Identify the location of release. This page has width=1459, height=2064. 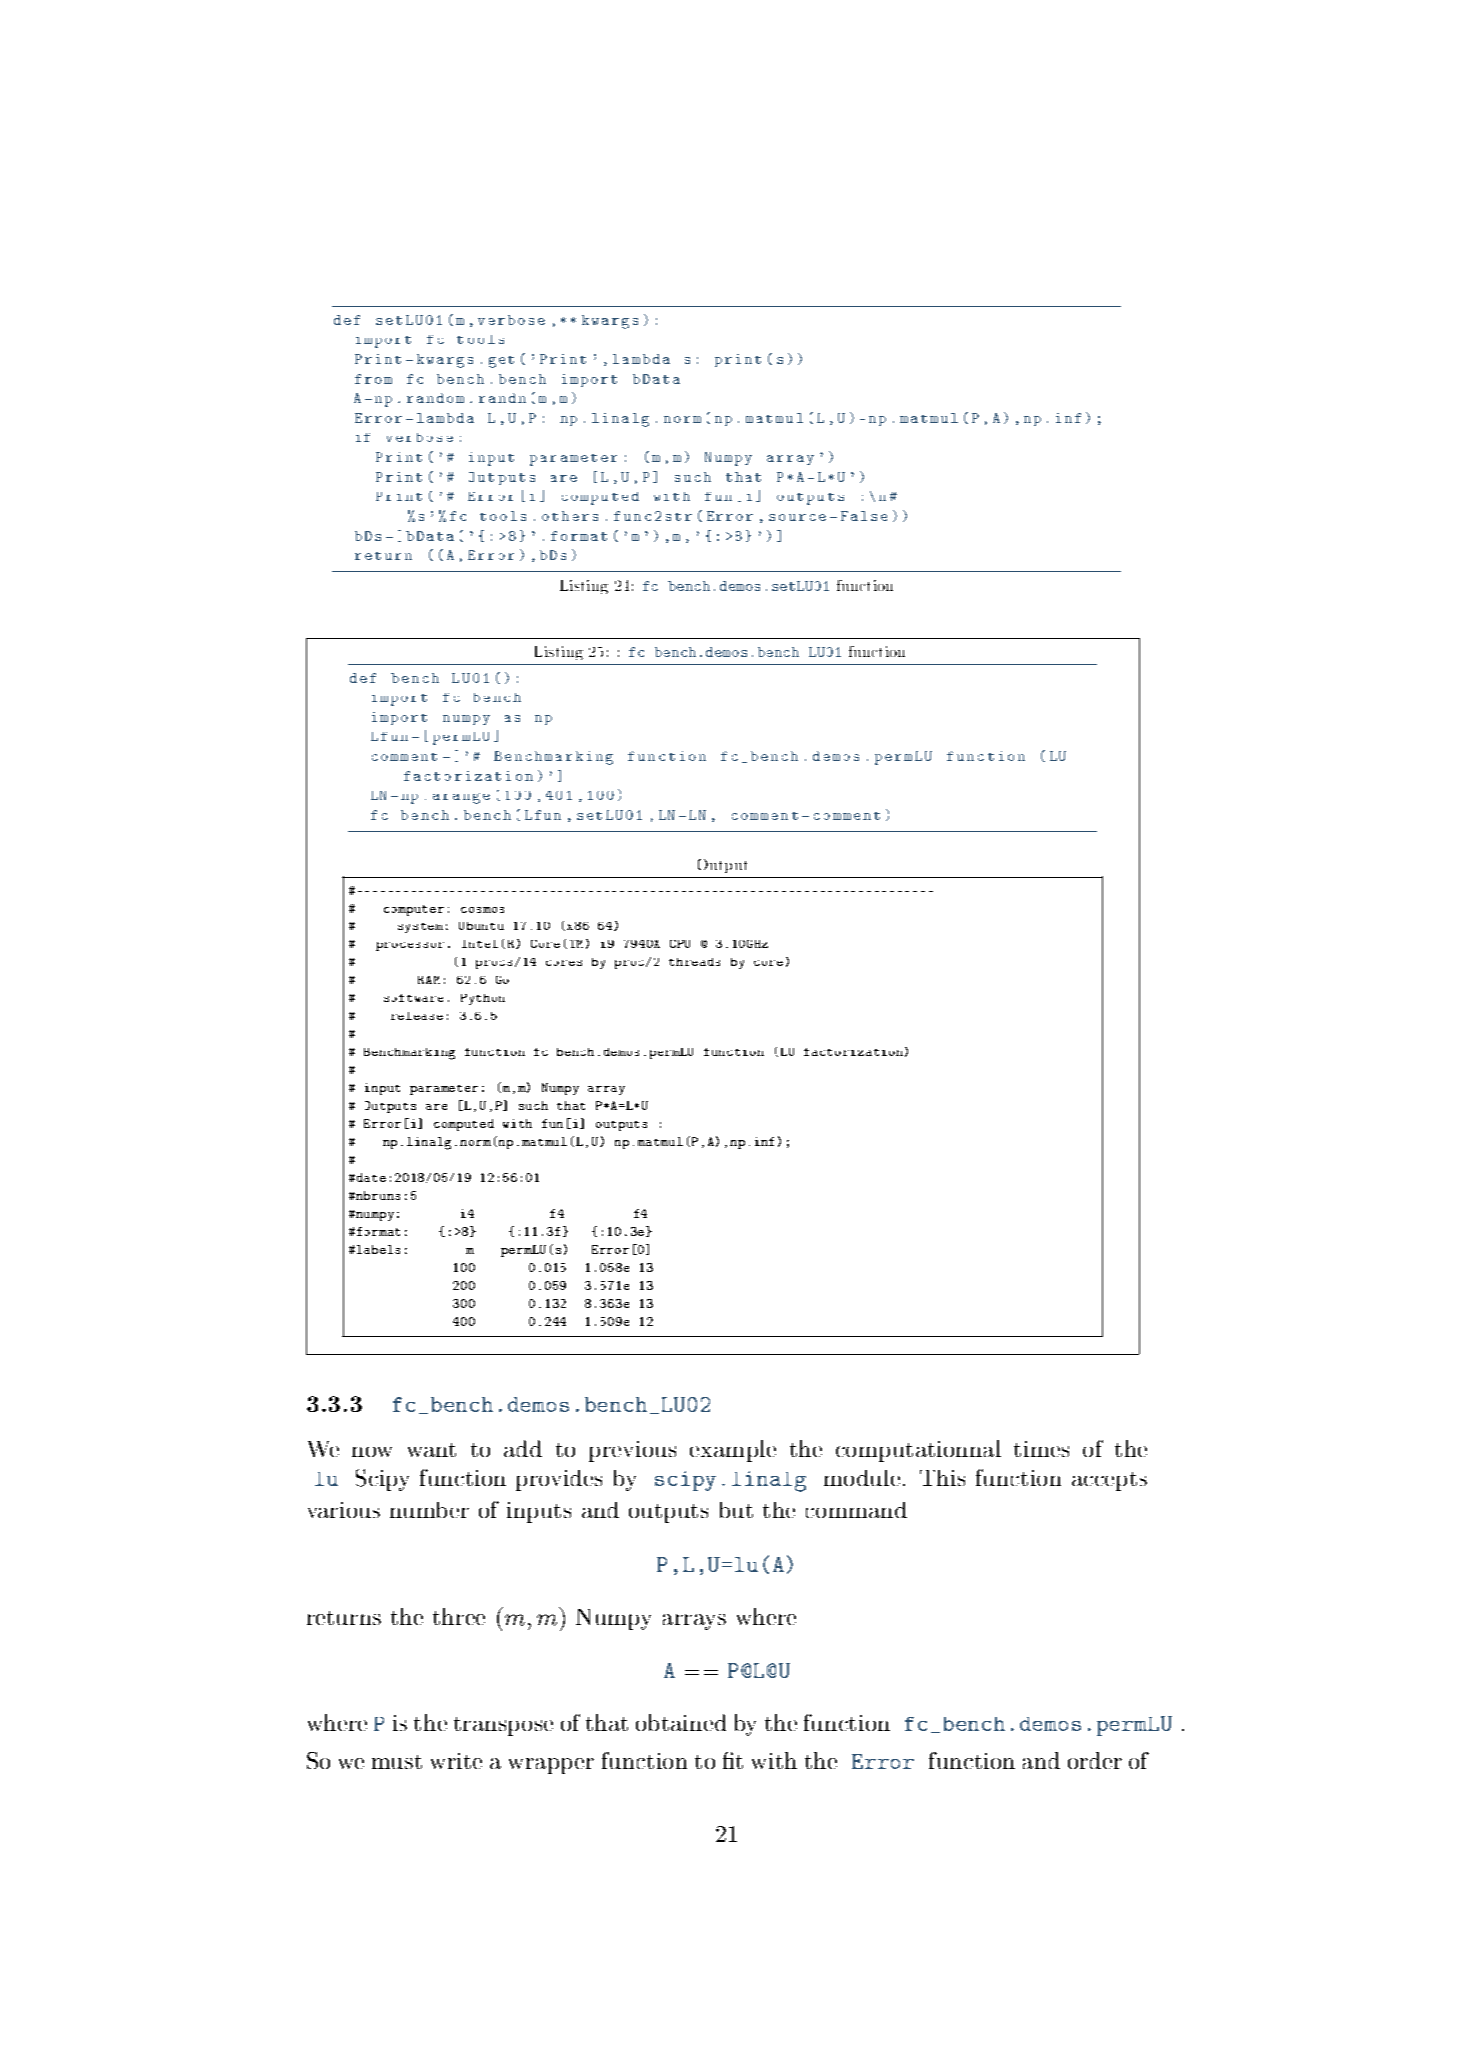
(417, 1016).
